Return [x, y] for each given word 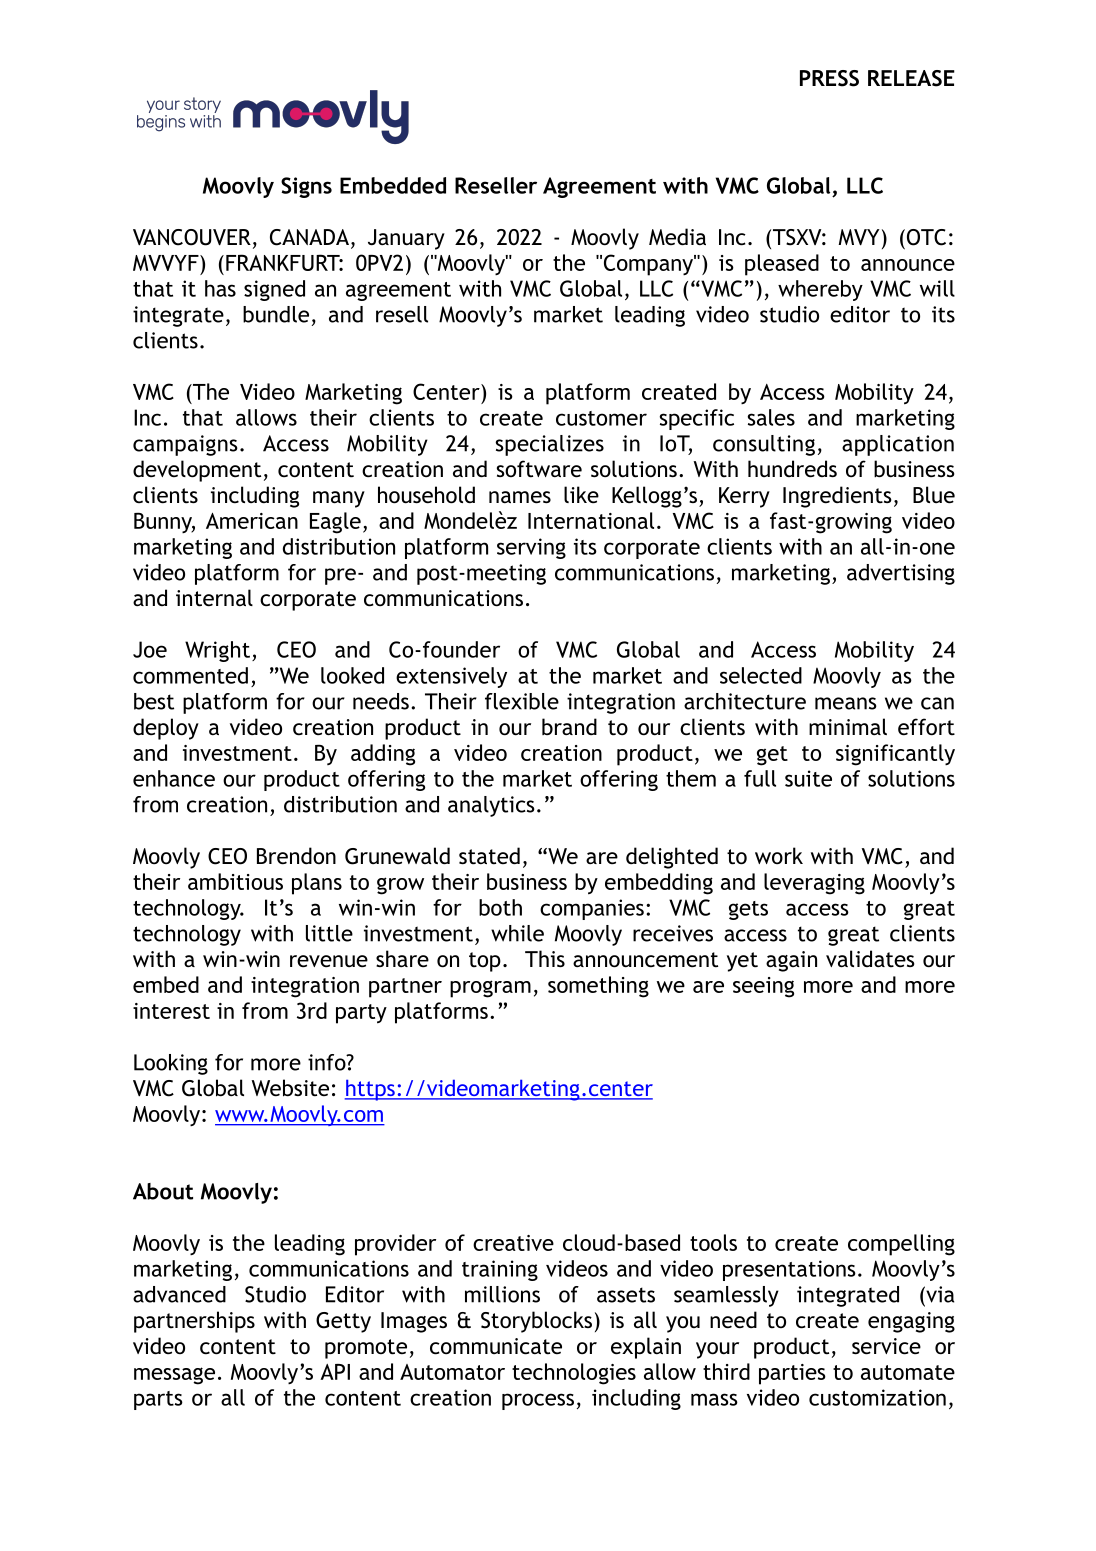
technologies [574, 1374]
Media [677, 236]
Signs [306, 187]
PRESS [829, 78]
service [886, 1346]
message [174, 1376]
